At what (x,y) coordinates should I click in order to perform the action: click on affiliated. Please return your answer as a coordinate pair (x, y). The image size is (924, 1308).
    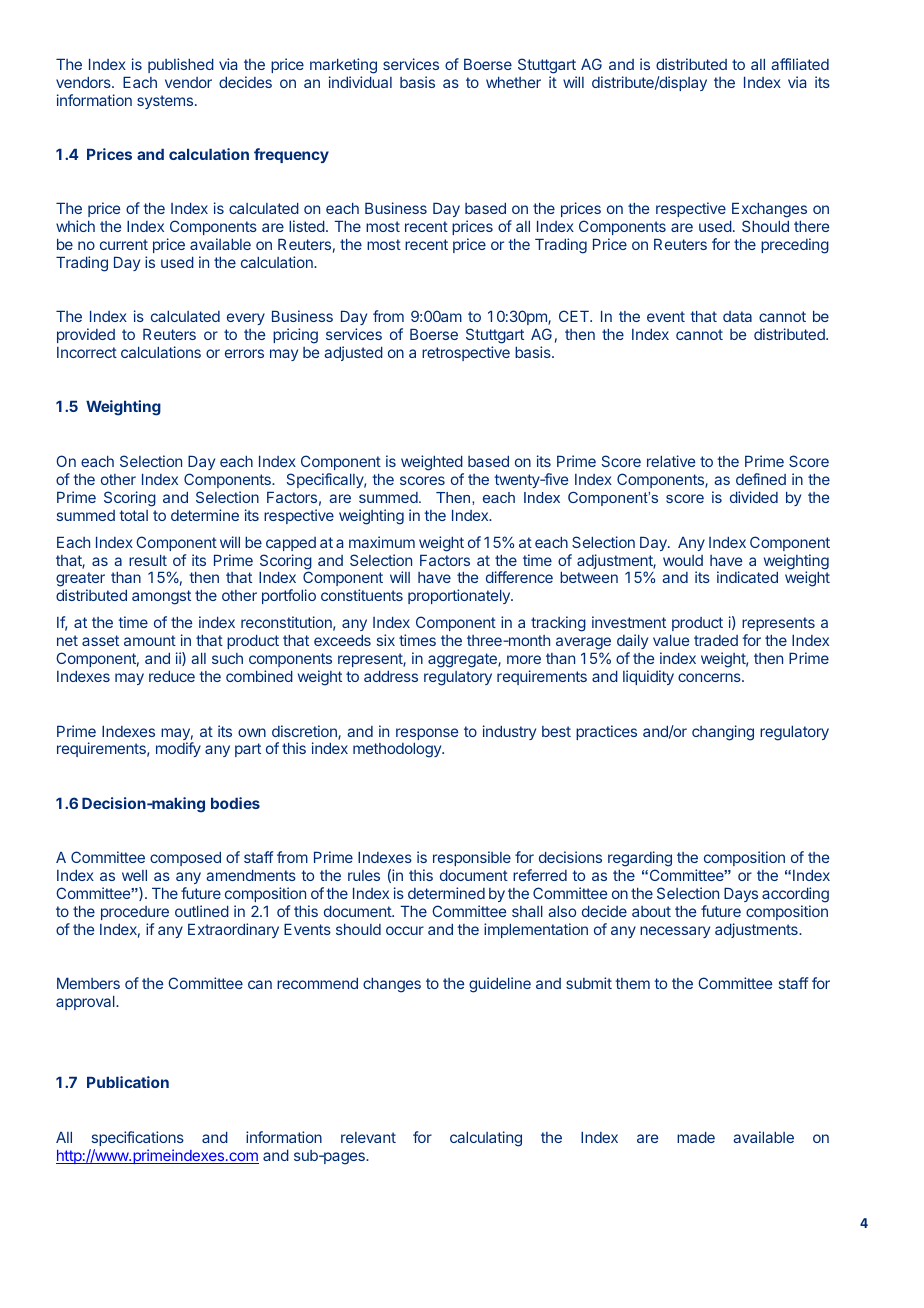
    Looking at the image, I should click on (800, 64).
